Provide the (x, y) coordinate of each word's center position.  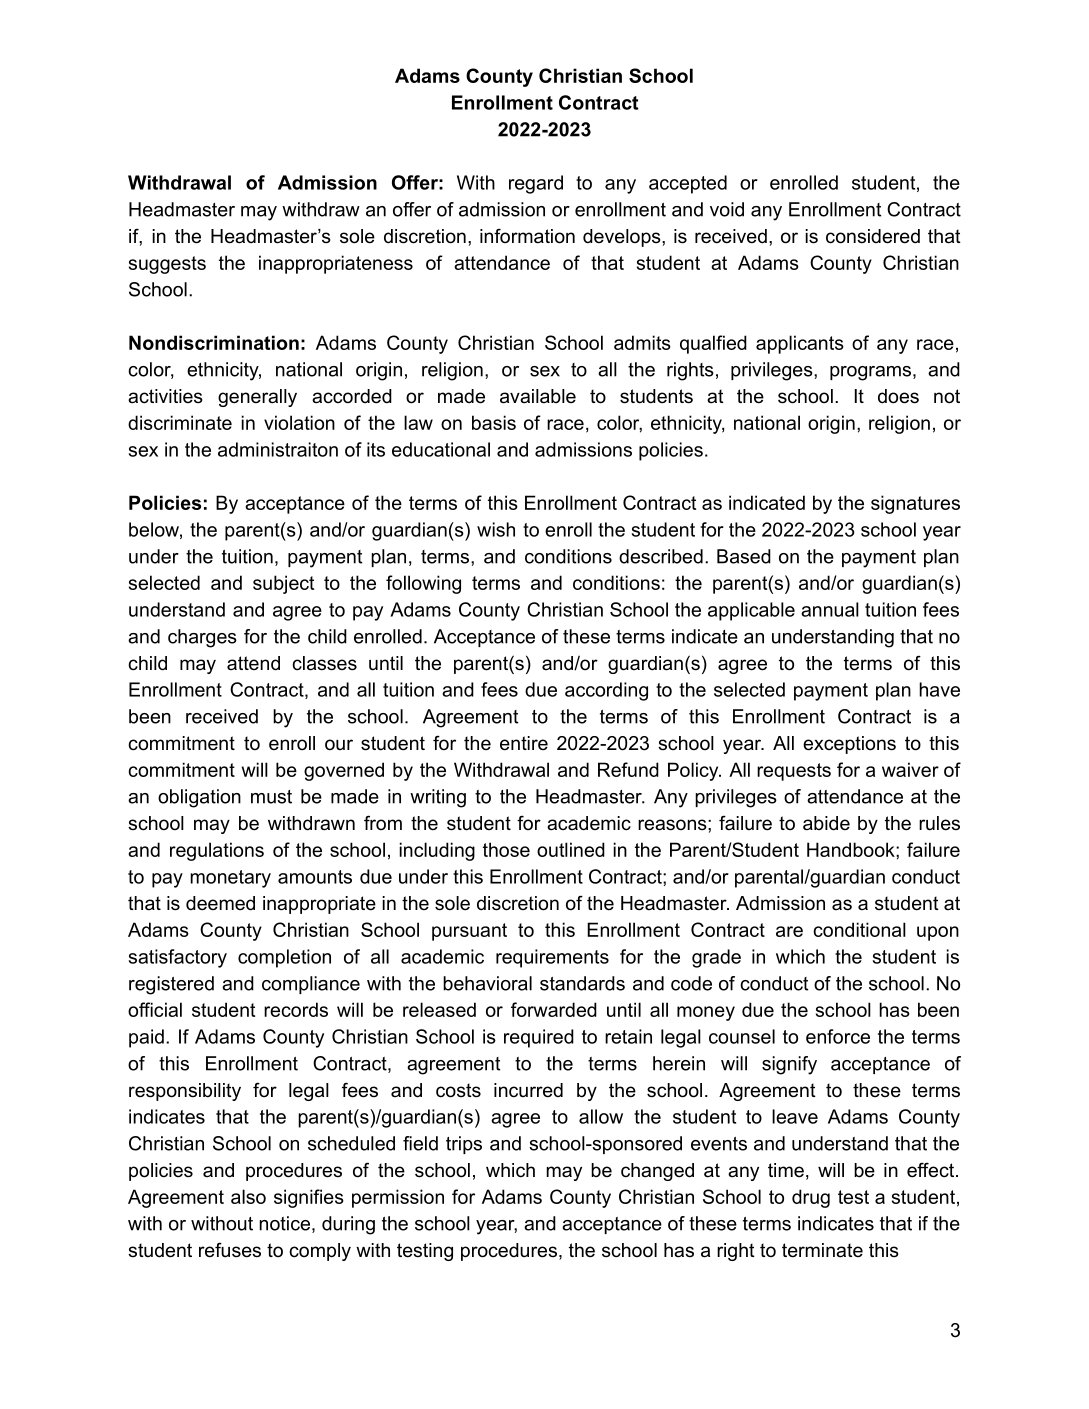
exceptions (849, 745)
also (248, 1196)
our (339, 745)
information (527, 236)
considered (873, 236)
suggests (167, 265)
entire (524, 743)
